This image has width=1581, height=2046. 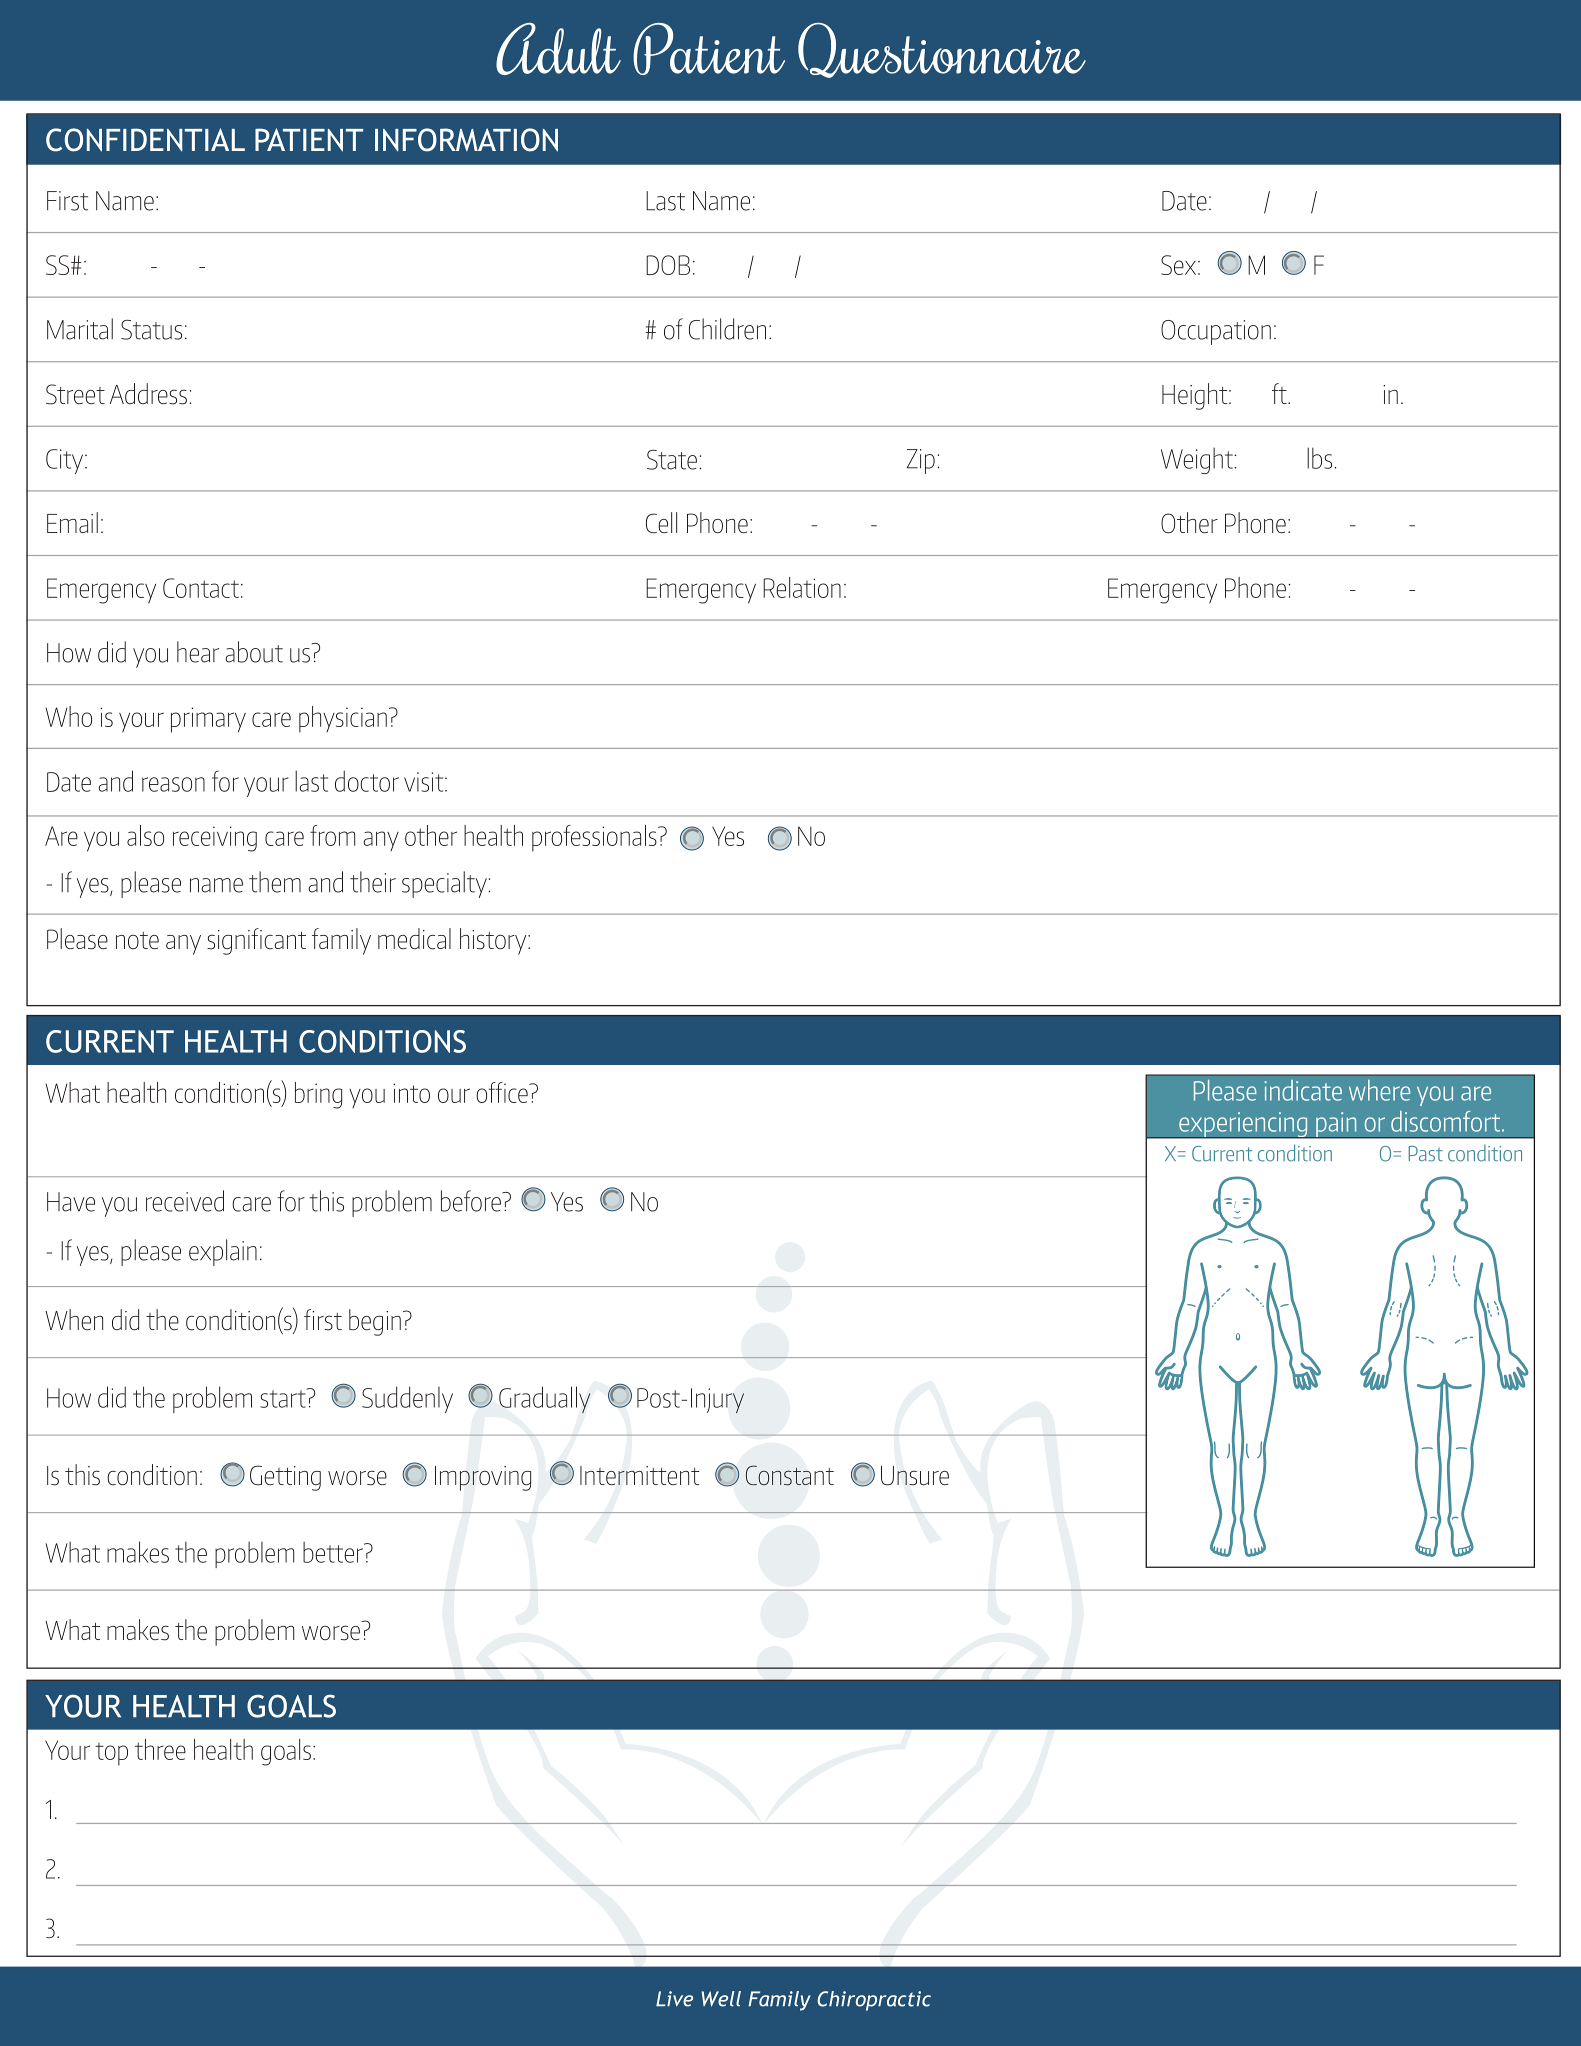 What do you see at coordinates (198, 652) in the image?
I see `hear` at bounding box center [198, 652].
